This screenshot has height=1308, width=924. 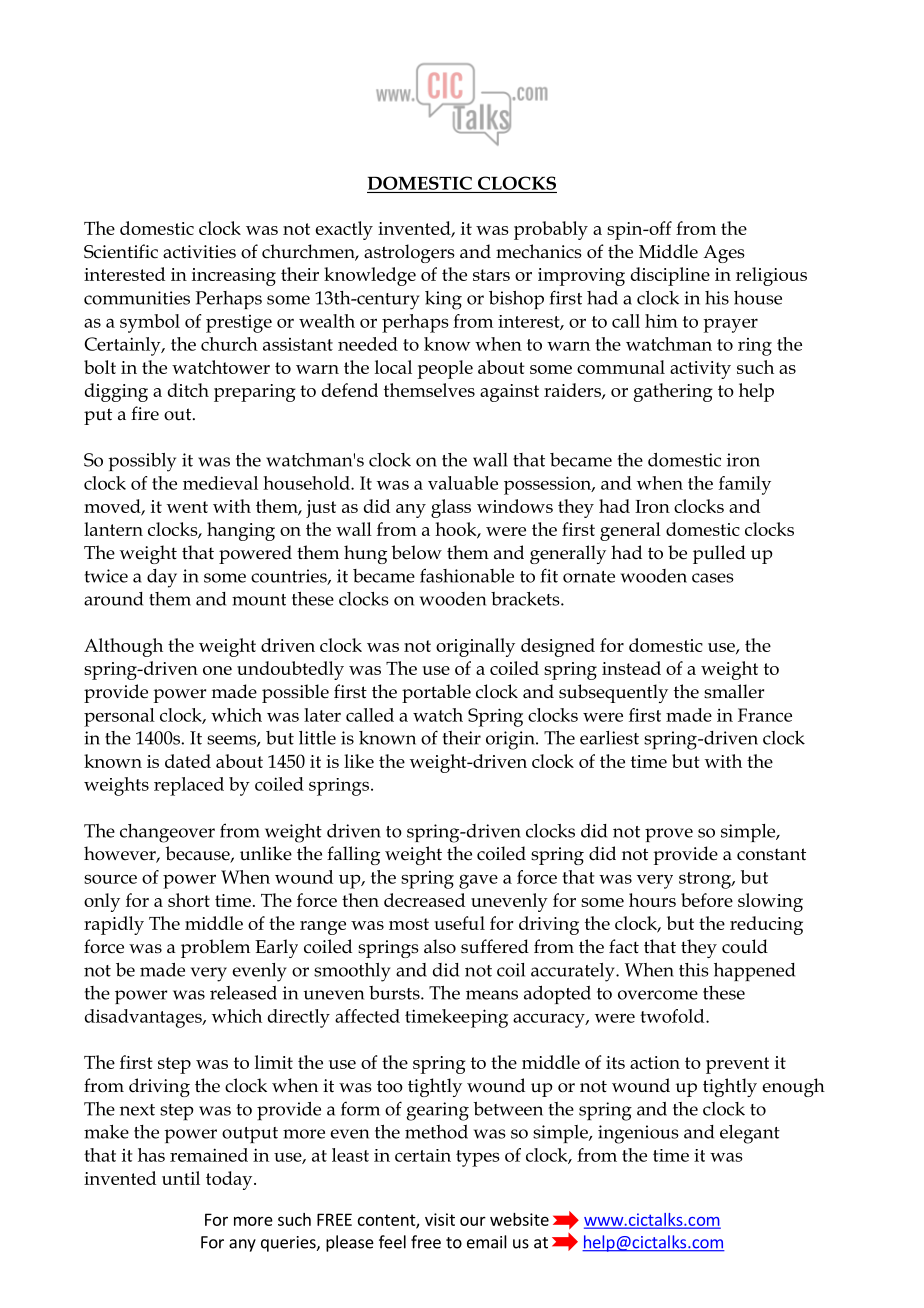 What do you see at coordinates (436, 693) in the screenshot?
I see `portable` at bounding box center [436, 693].
